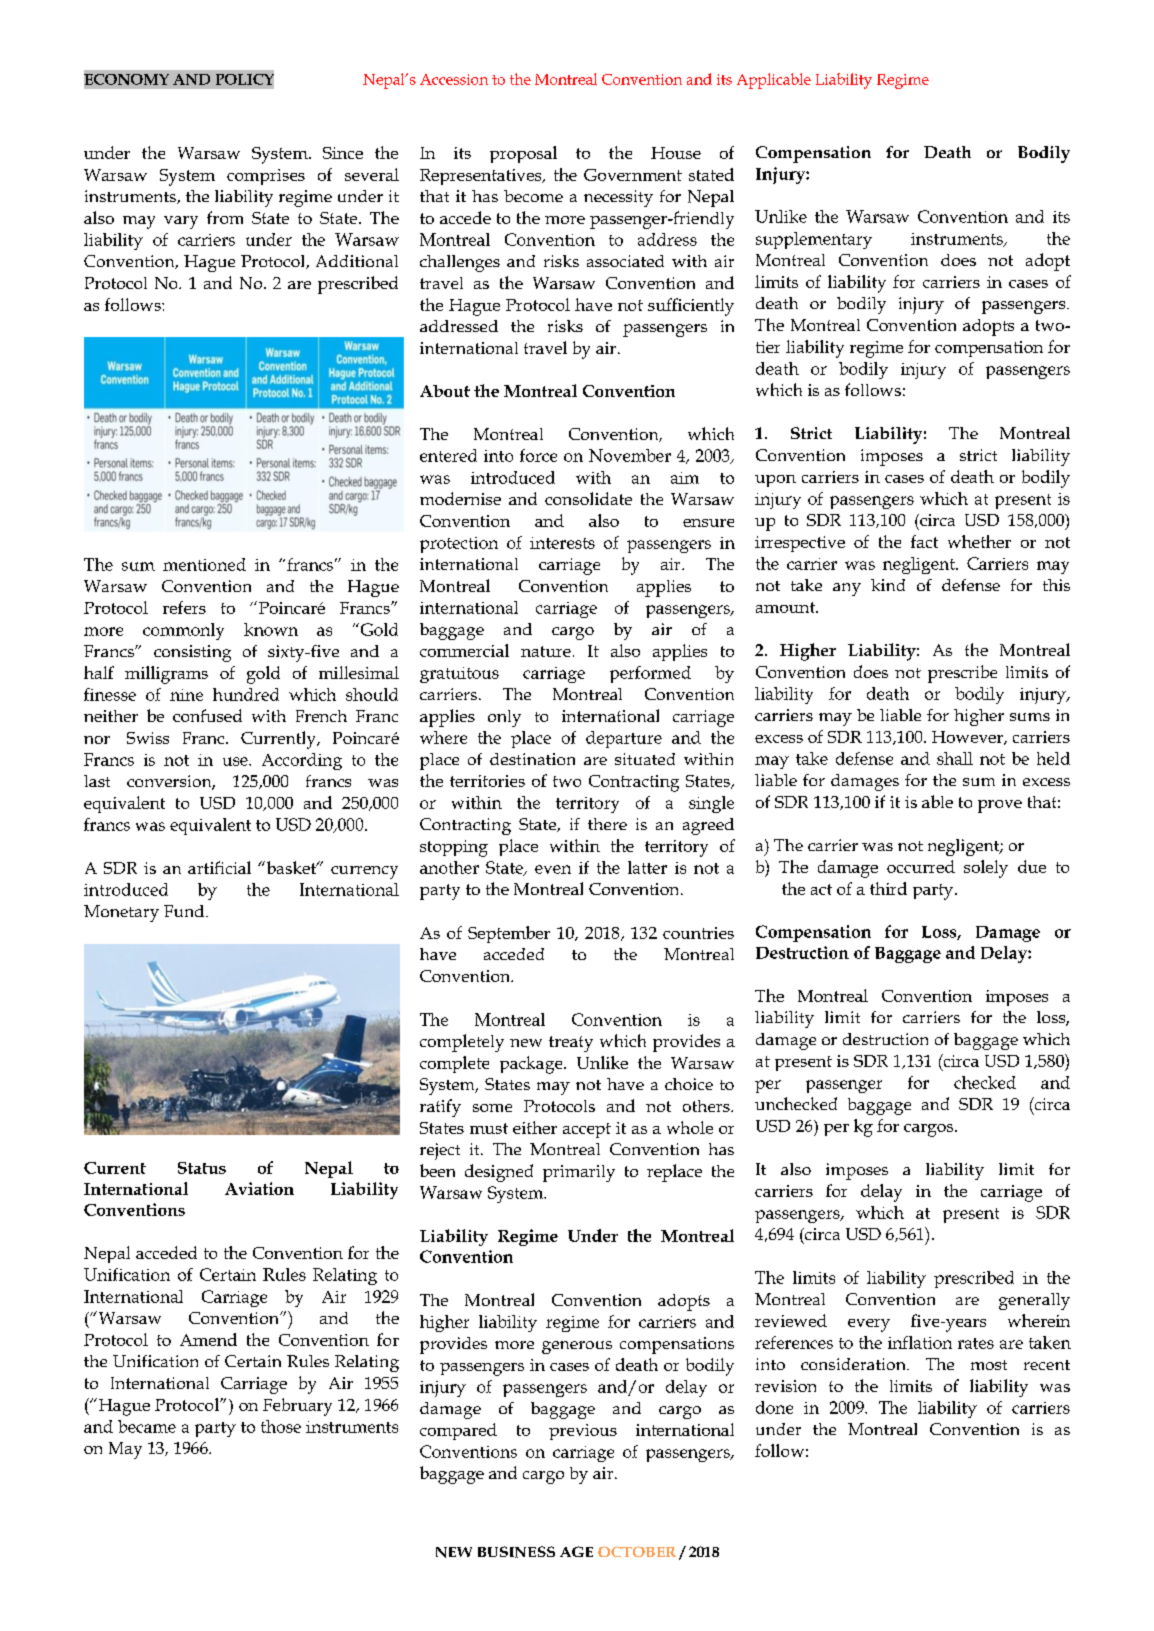  I want to click on prove, so click(1000, 806).
